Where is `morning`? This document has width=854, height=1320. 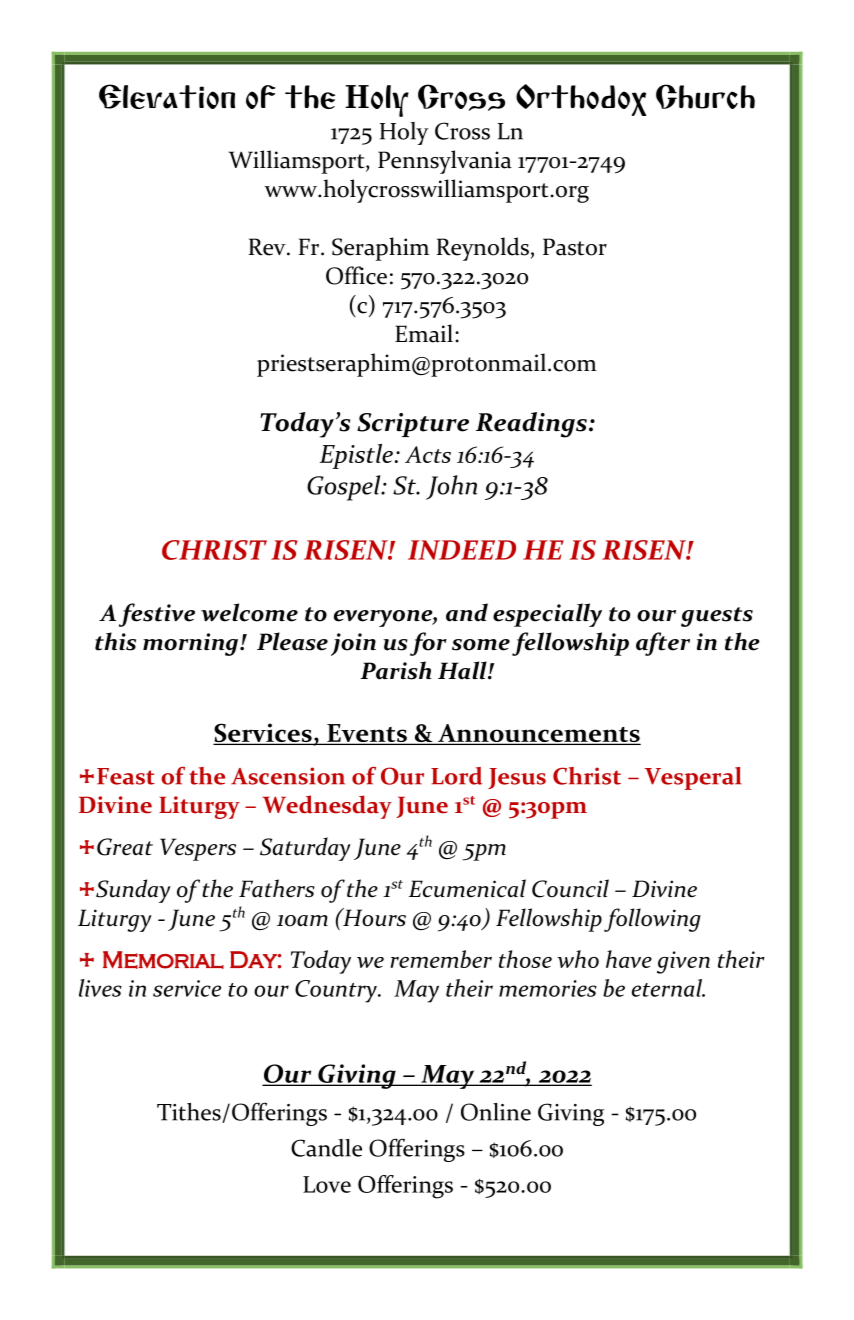 morning is located at coordinates (190, 644).
